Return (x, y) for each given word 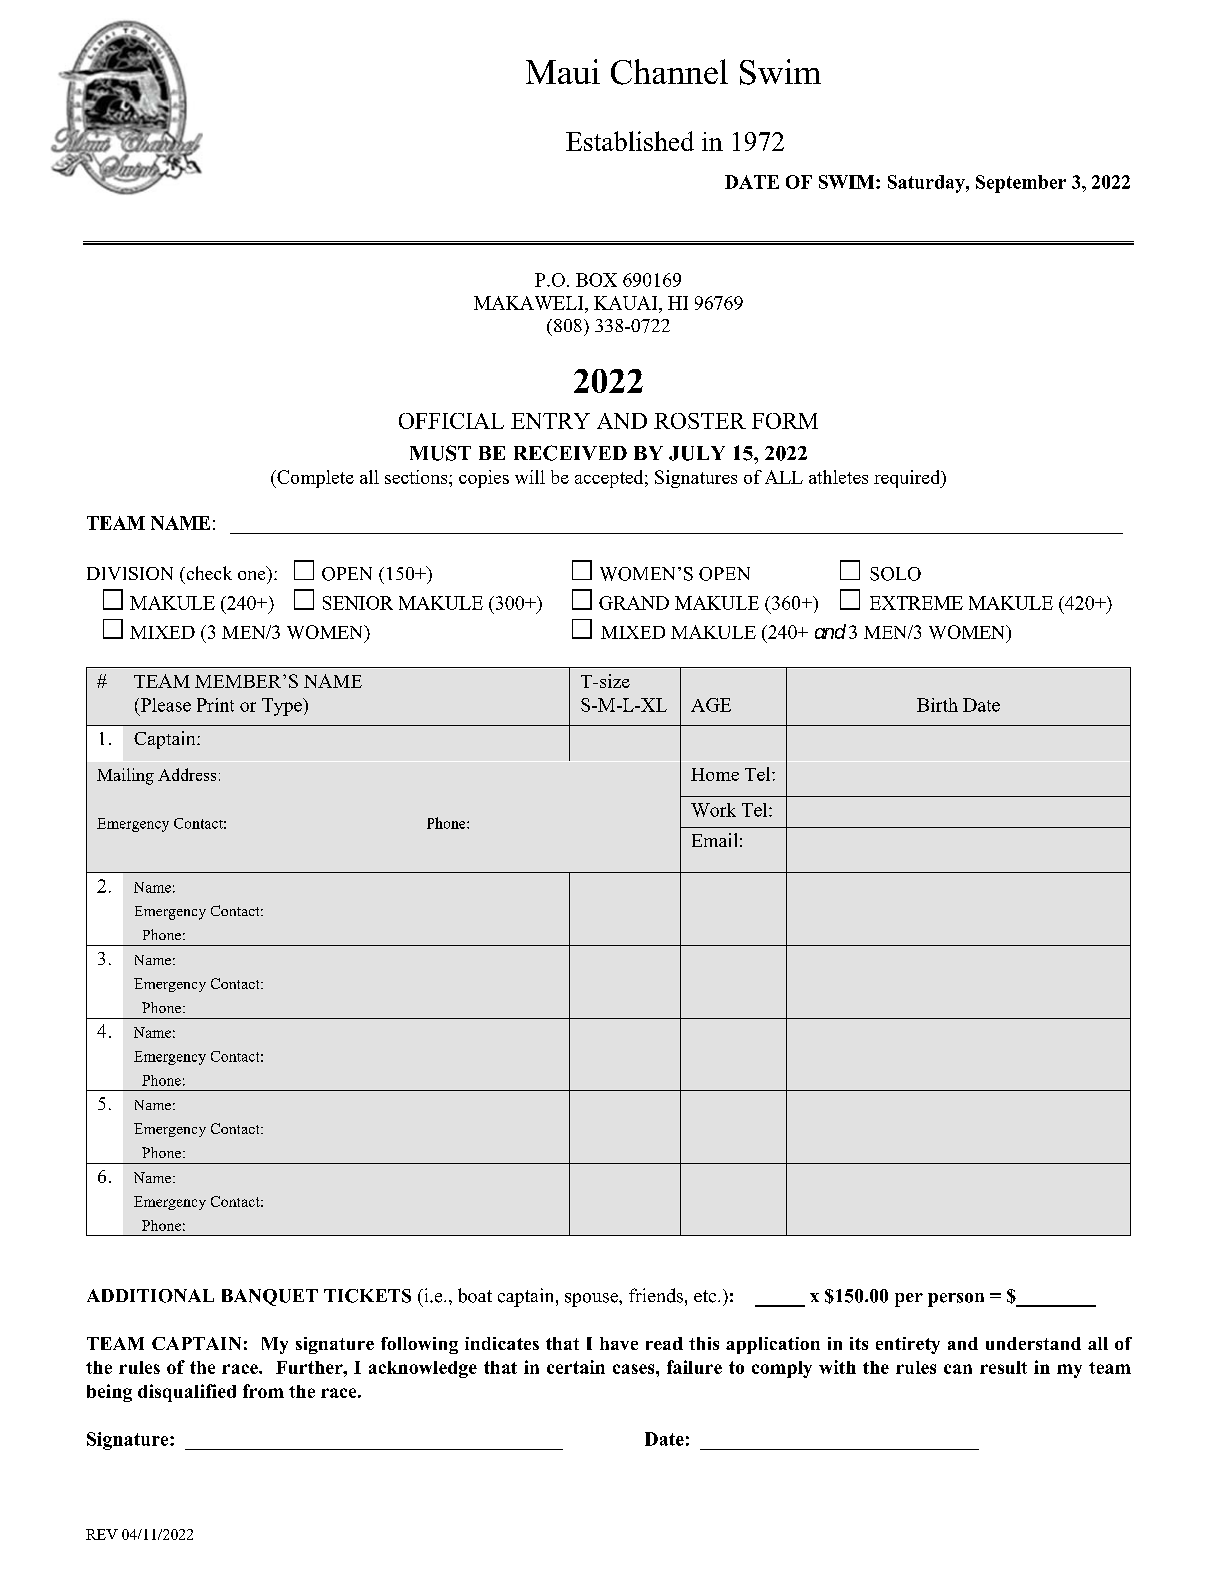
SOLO (895, 574)
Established (630, 141)
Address (187, 774)
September (1021, 184)
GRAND (634, 603)
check (208, 573)
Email (714, 840)
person (956, 1300)
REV (102, 1534)
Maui (563, 71)
